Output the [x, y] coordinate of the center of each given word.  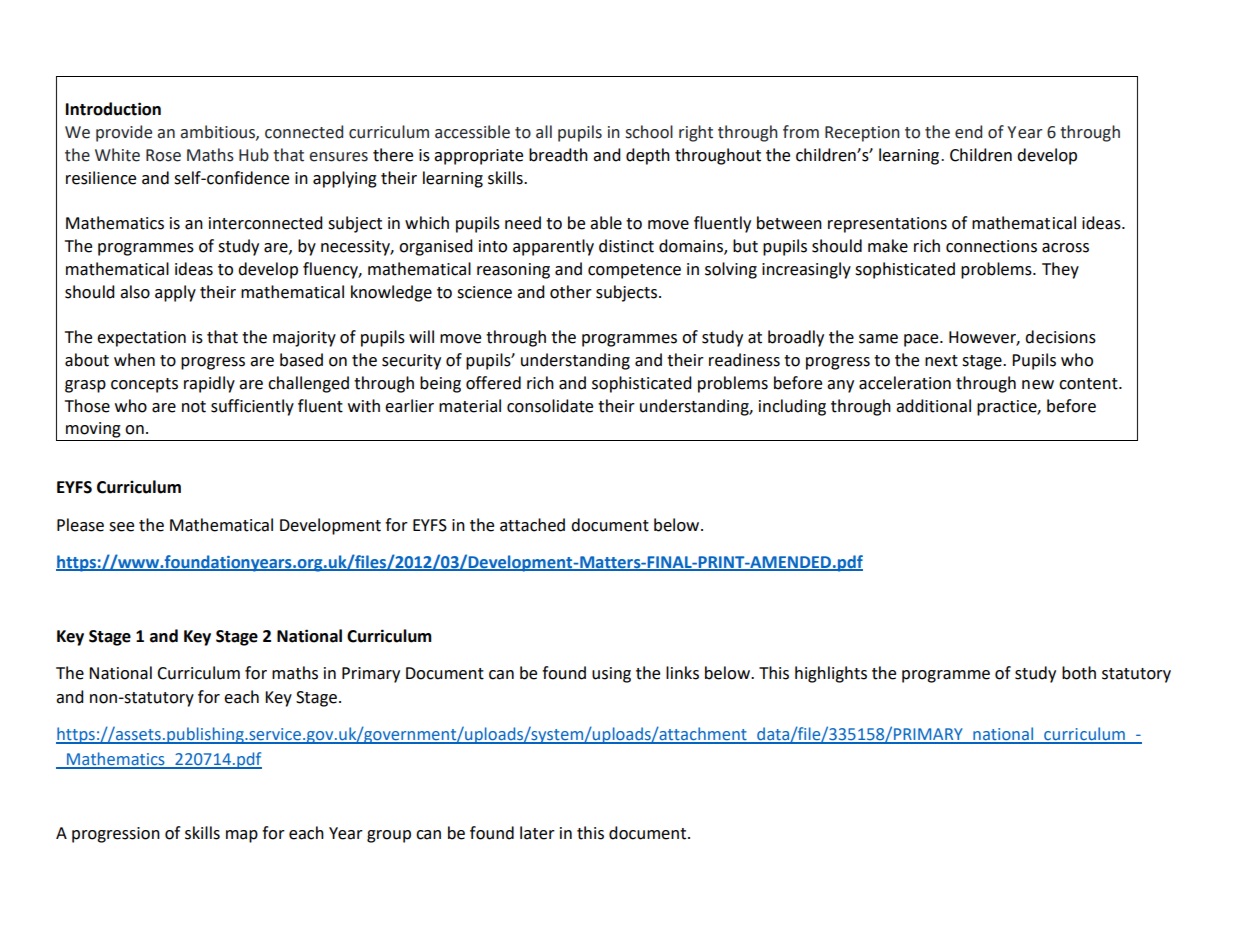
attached [532, 525]
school [649, 132]
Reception [862, 134]
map [242, 836]
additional [933, 406]
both [1079, 673]
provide [124, 133]
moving [93, 430]
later [537, 833]
